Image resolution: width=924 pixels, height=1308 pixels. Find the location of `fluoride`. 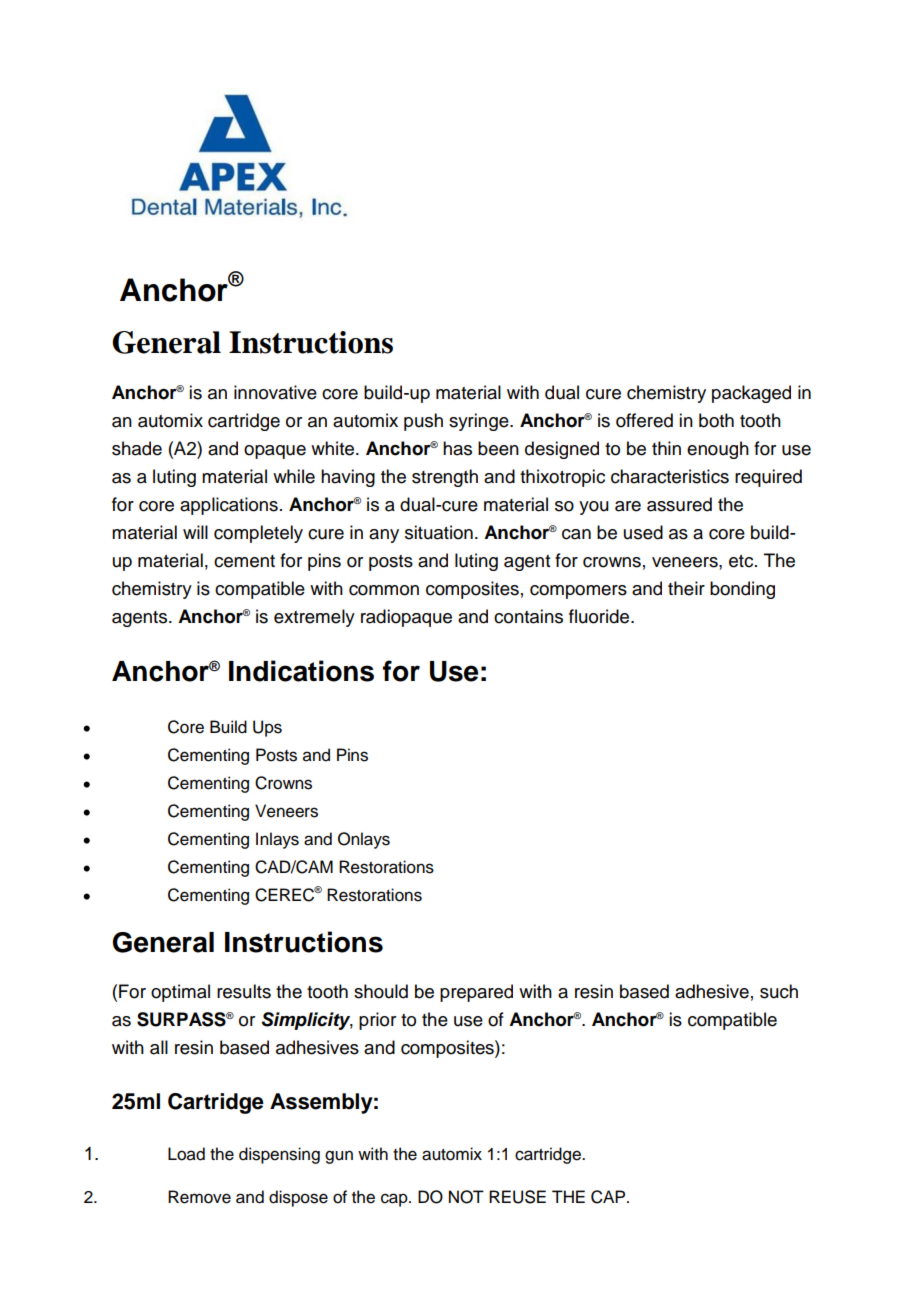

fluoride is located at coordinates (600, 616).
